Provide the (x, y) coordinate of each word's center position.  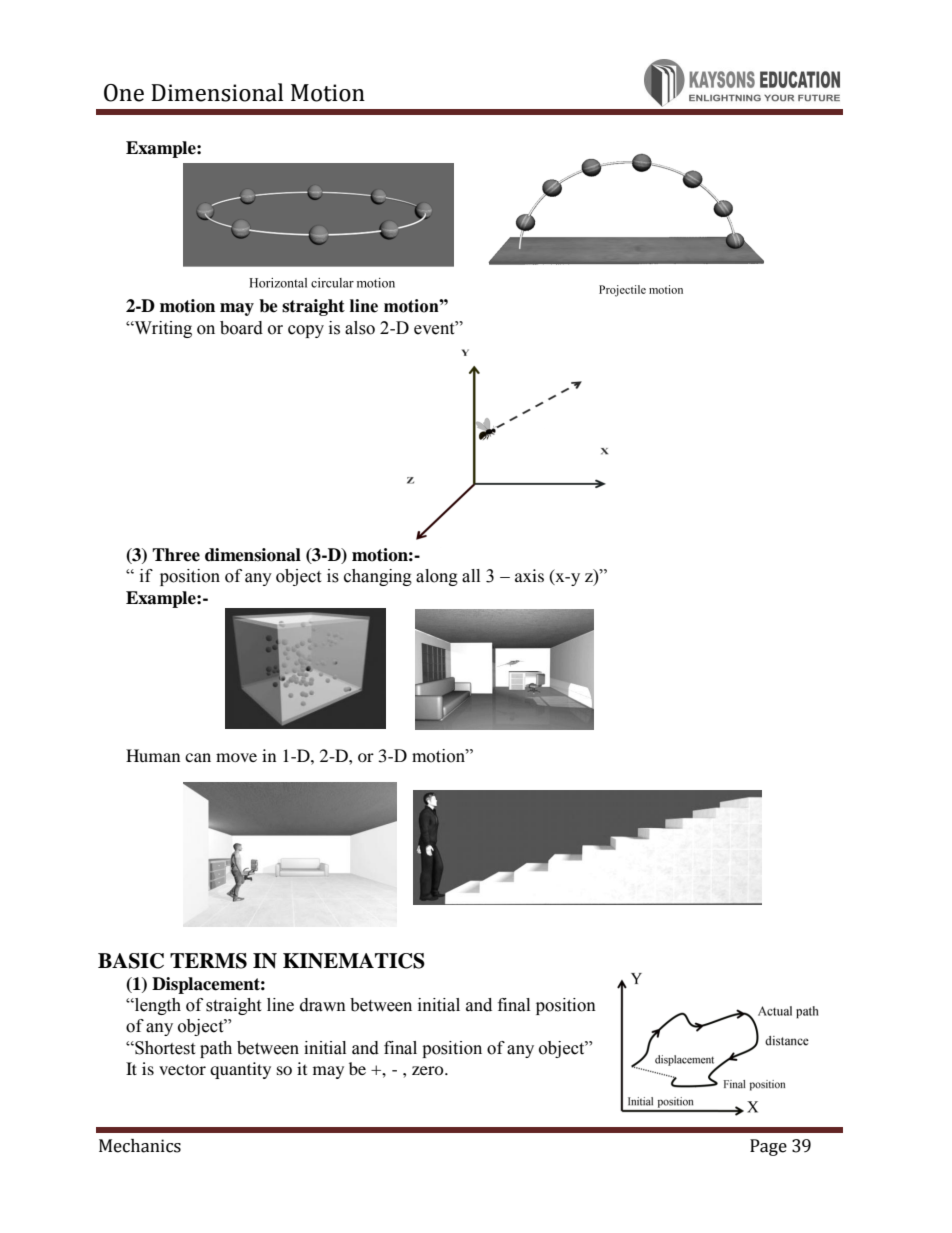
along (437, 577)
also (360, 328)
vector (182, 1069)
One (124, 93)
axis (529, 575)
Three (176, 555)
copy (306, 331)
